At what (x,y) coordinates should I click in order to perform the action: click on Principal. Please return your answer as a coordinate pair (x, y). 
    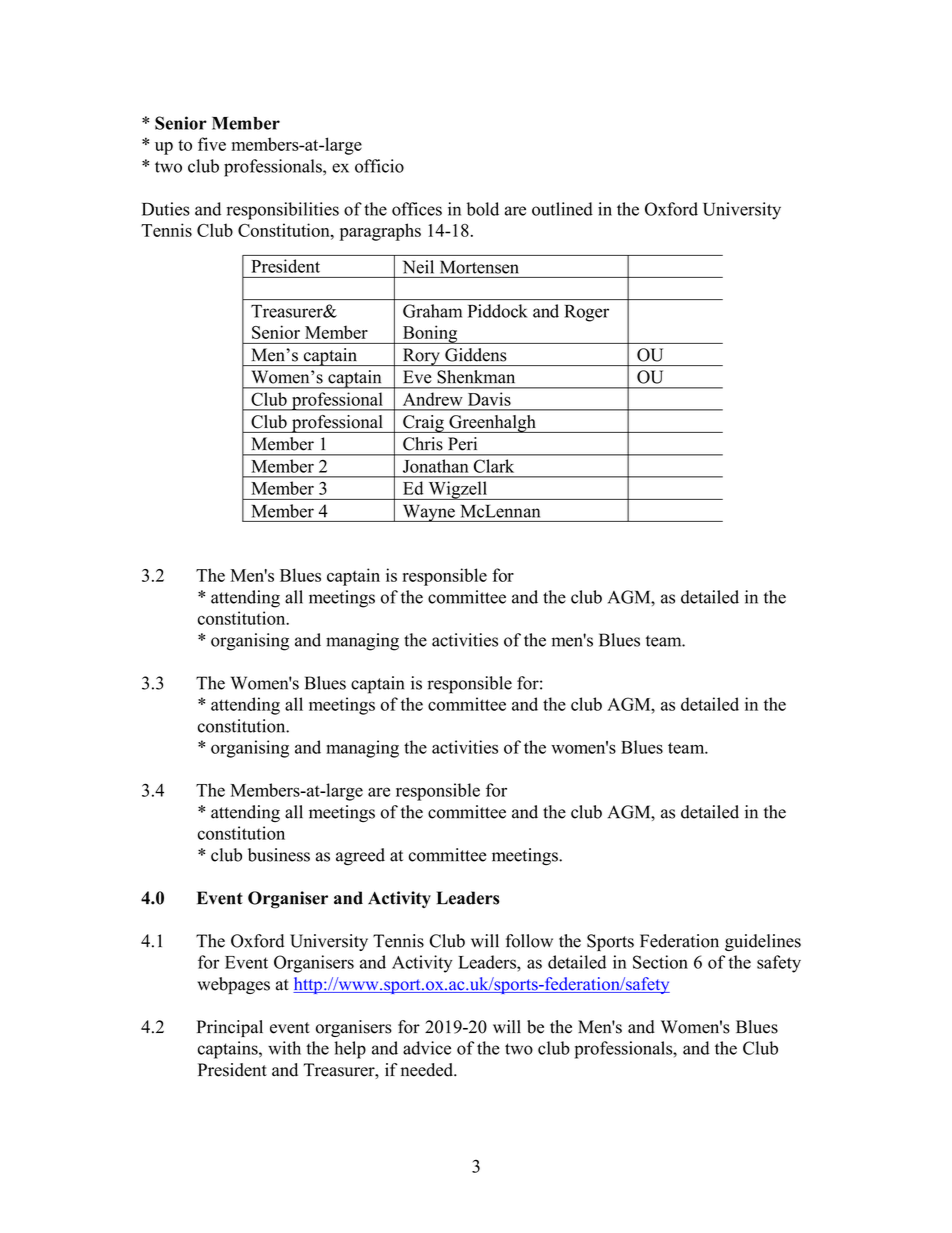
    Looking at the image, I should click on (230, 1028).
